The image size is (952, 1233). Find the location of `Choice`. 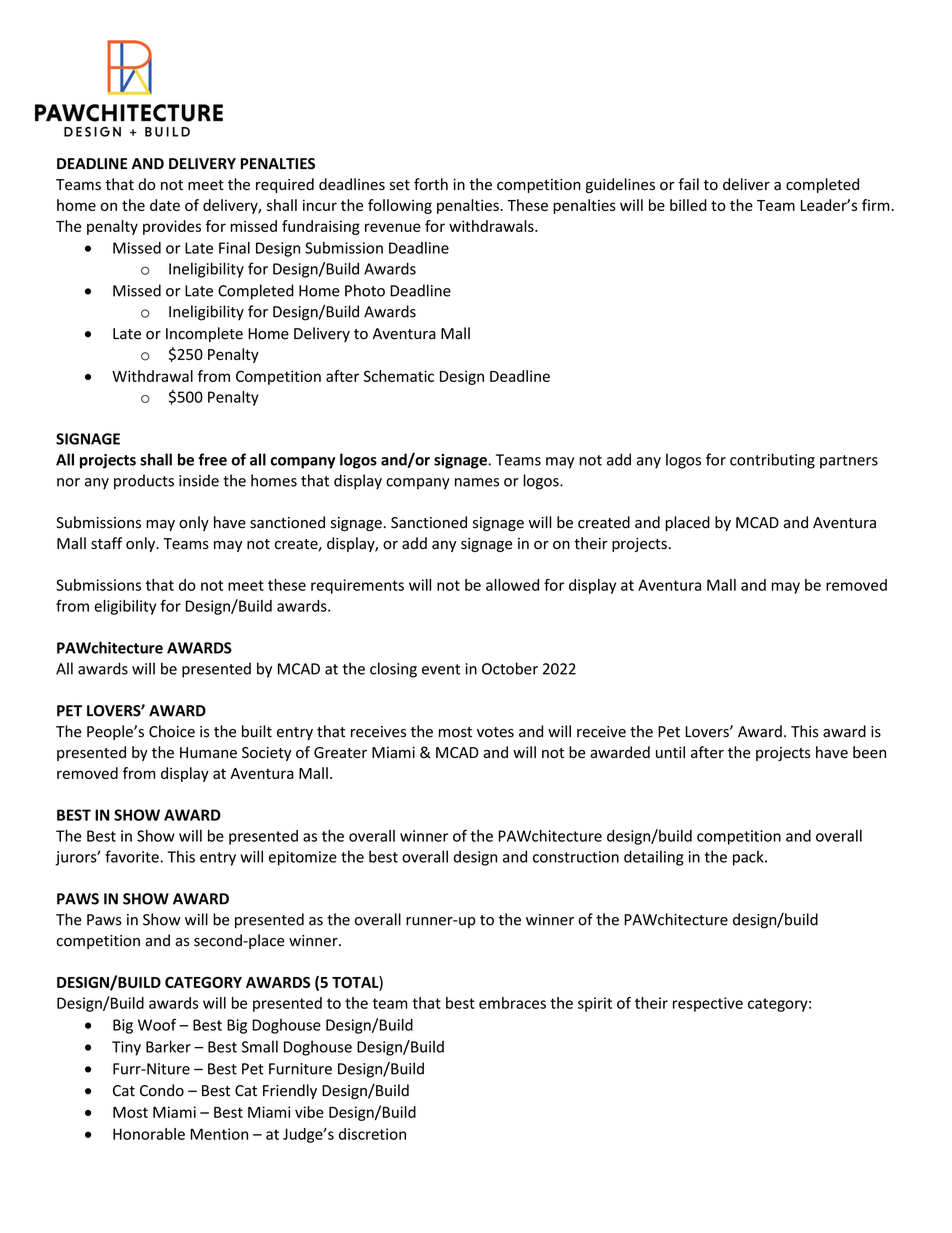

Choice is located at coordinates (172, 731).
